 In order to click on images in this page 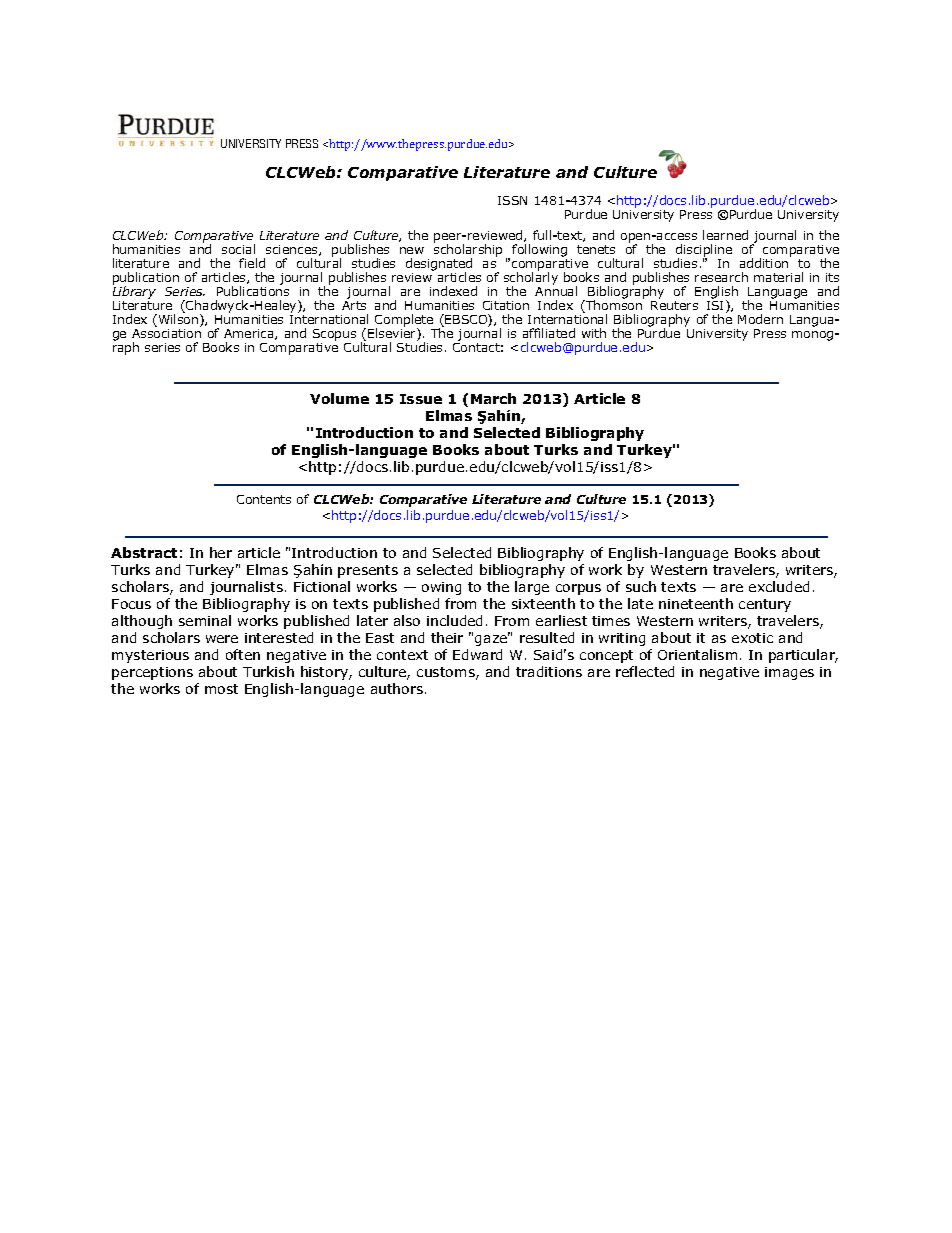, I will do `click(789, 673)`.
